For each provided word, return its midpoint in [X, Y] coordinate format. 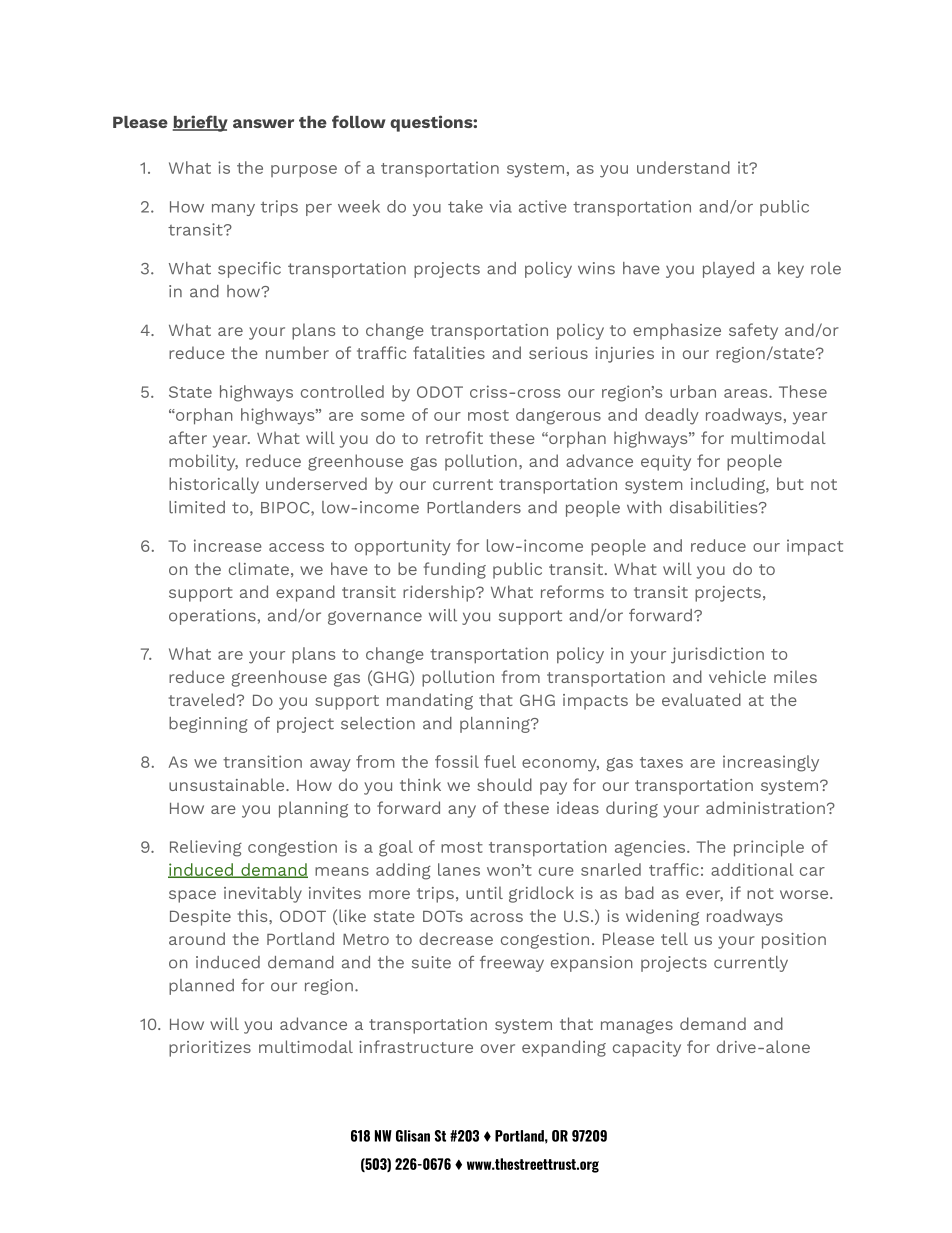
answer [263, 123]
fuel [500, 761]
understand [683, 167]
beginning [208, 725]
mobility [203, 462]
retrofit [454, 437]
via [501, 206]
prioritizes [210, 1049]
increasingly [771, 763]
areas [747, 393]
